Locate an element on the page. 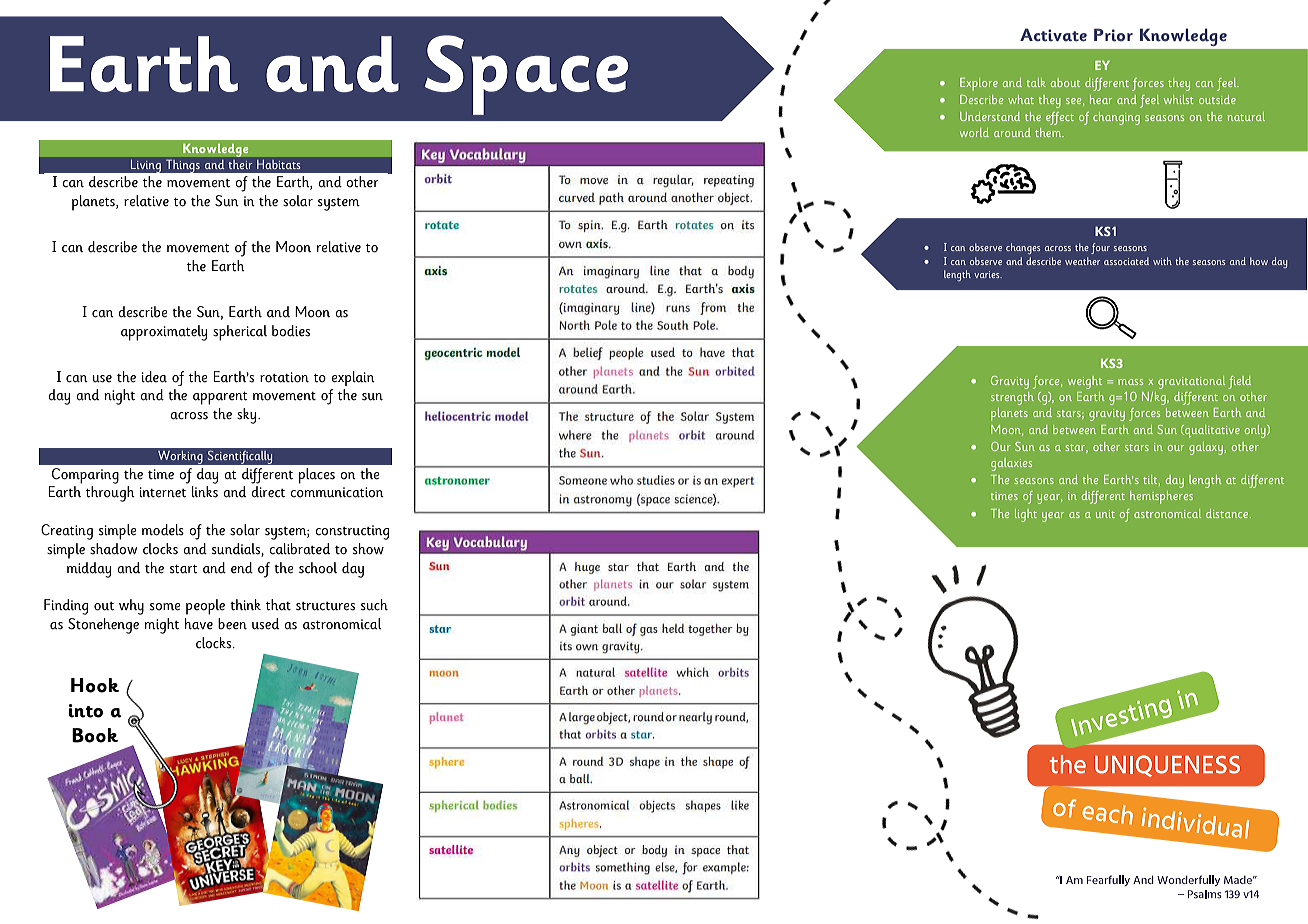 The height and width of the document is (924, 1308). such is located at coordinates (374, 605).
